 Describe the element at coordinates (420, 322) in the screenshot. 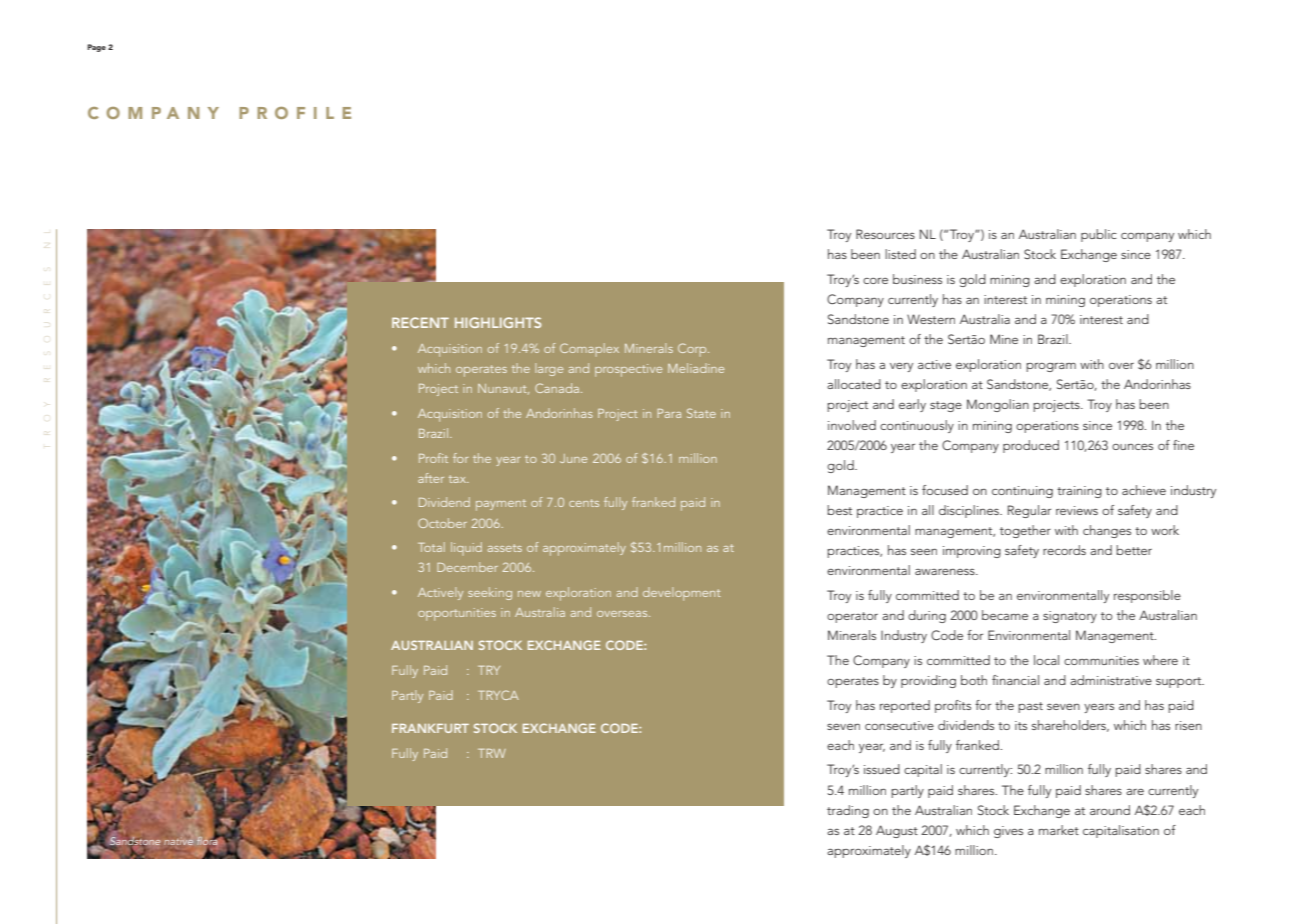

I see `RECENT` at that location.
